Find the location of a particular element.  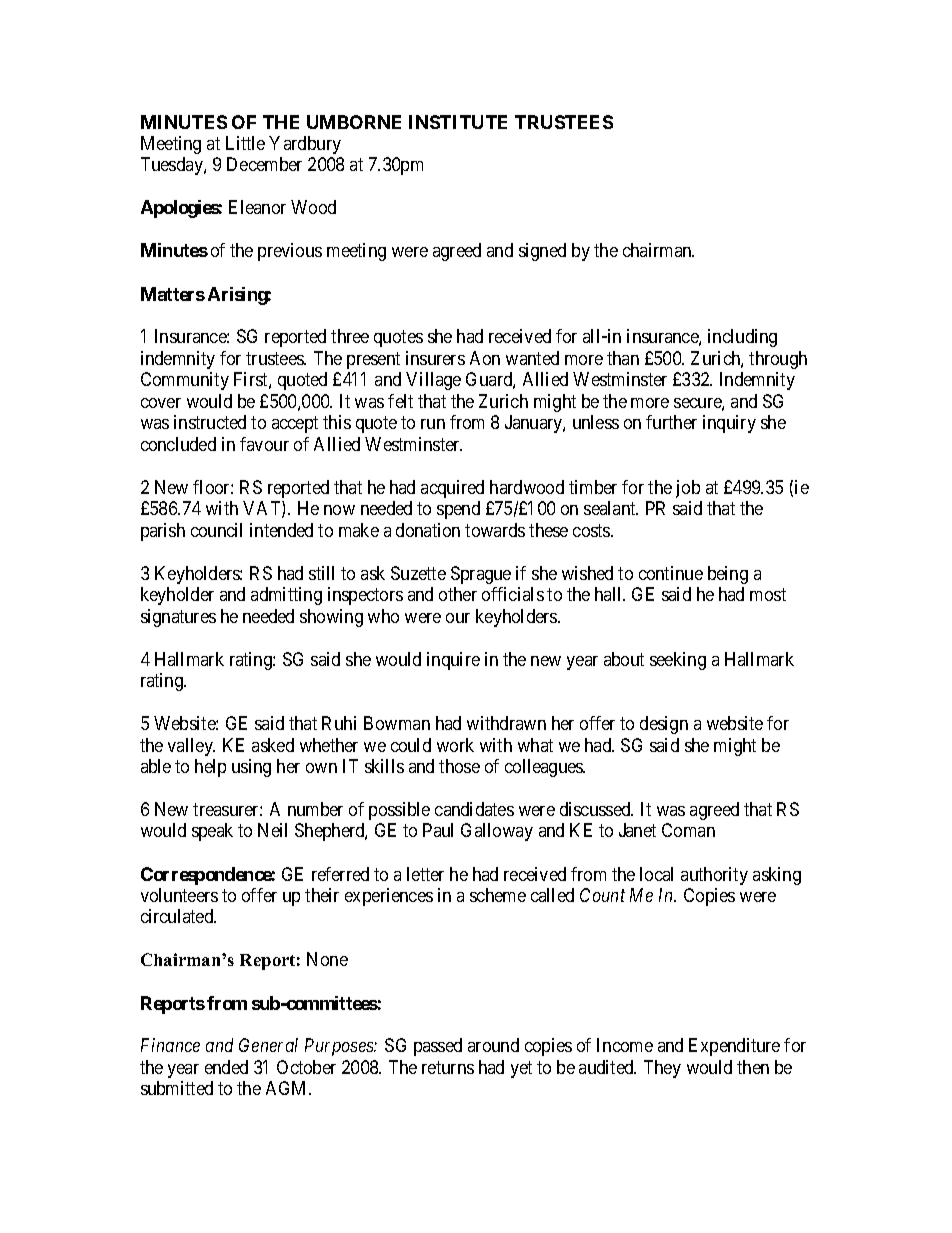

signatures is located at coordinates (178, 618).
